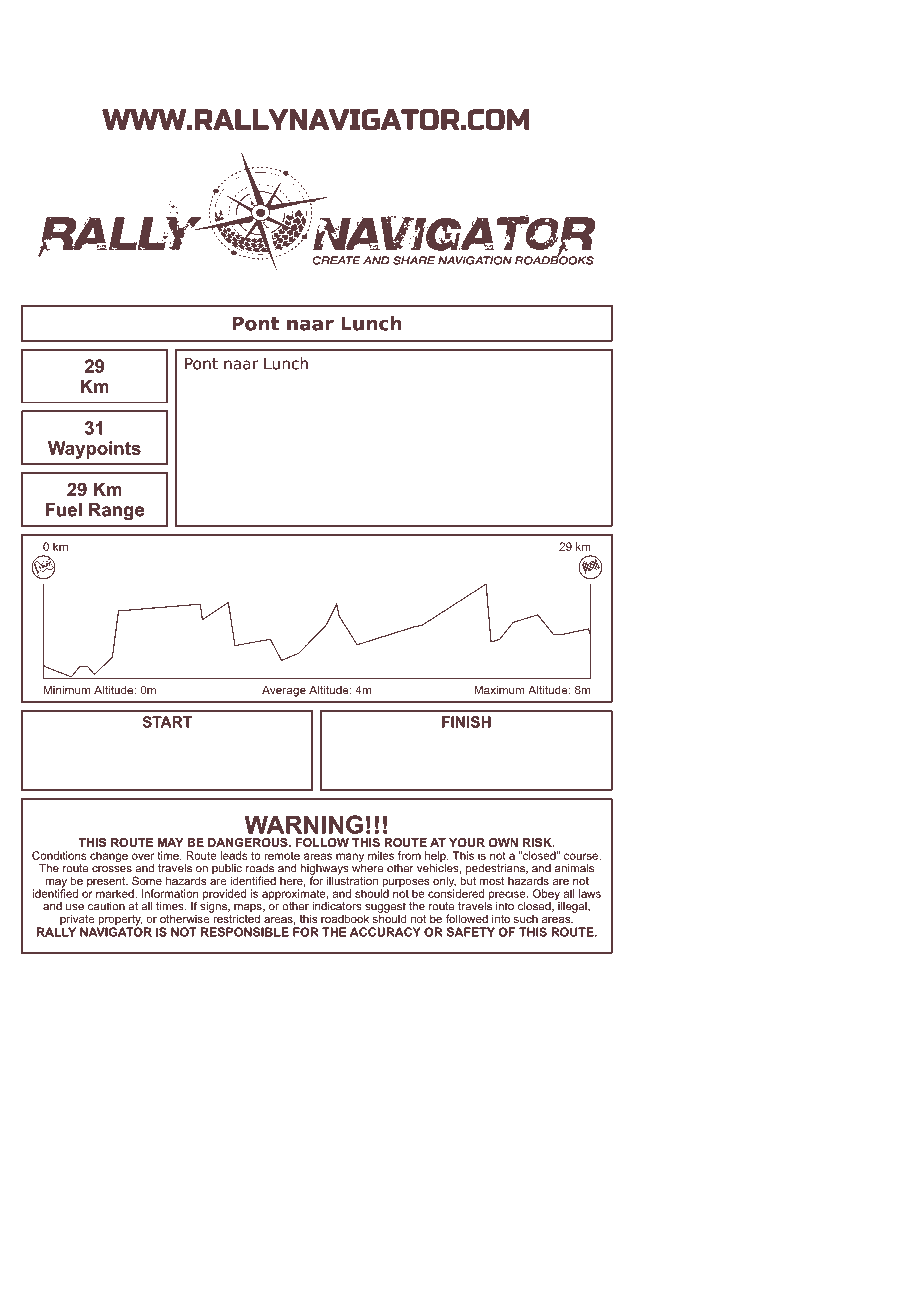  What do you see at coordinates (249, 842) in the screenshot?
I see `DANGEROUS` at bounding box center [249, 842].
